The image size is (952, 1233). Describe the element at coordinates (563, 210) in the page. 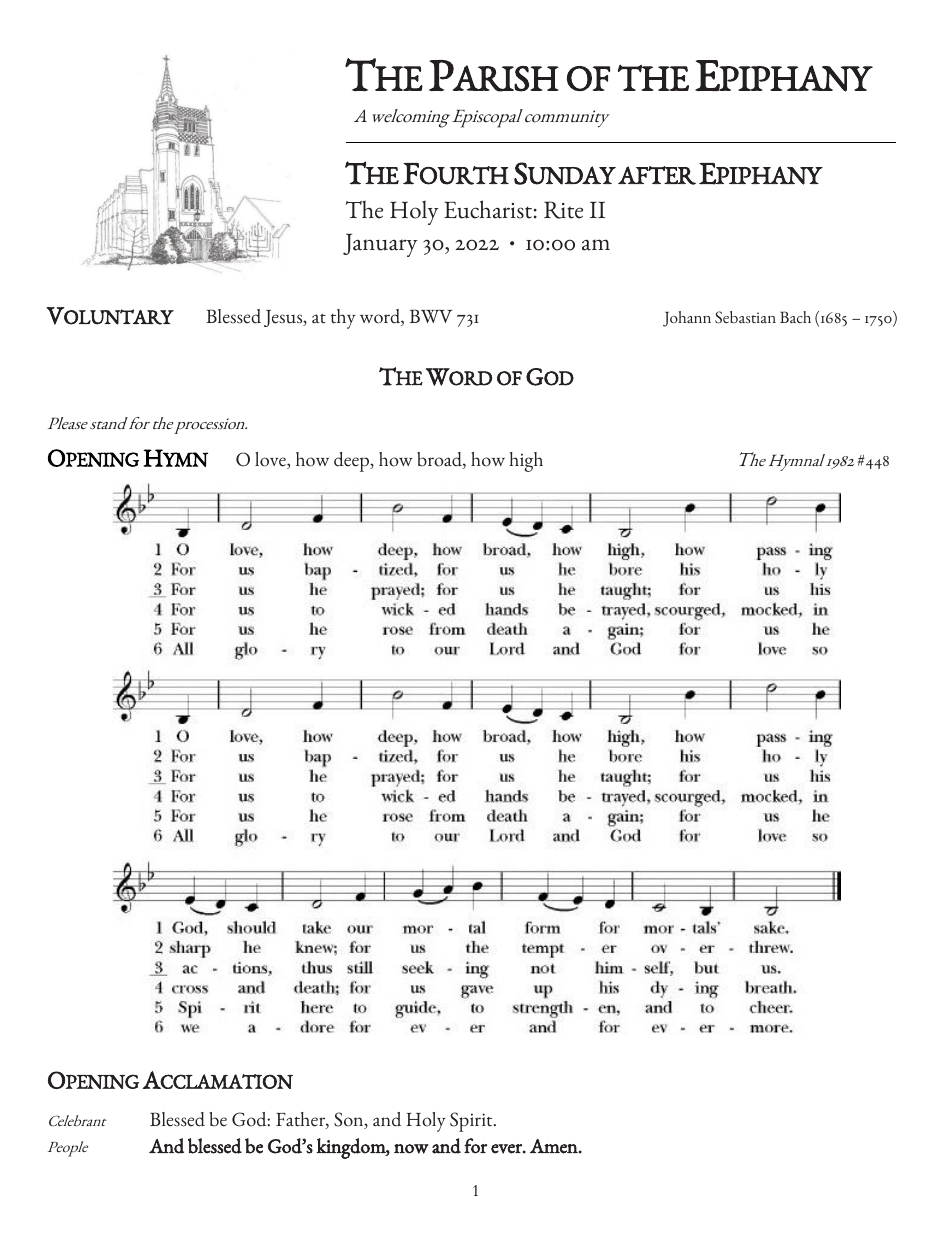

I see `Rite` at that location.
